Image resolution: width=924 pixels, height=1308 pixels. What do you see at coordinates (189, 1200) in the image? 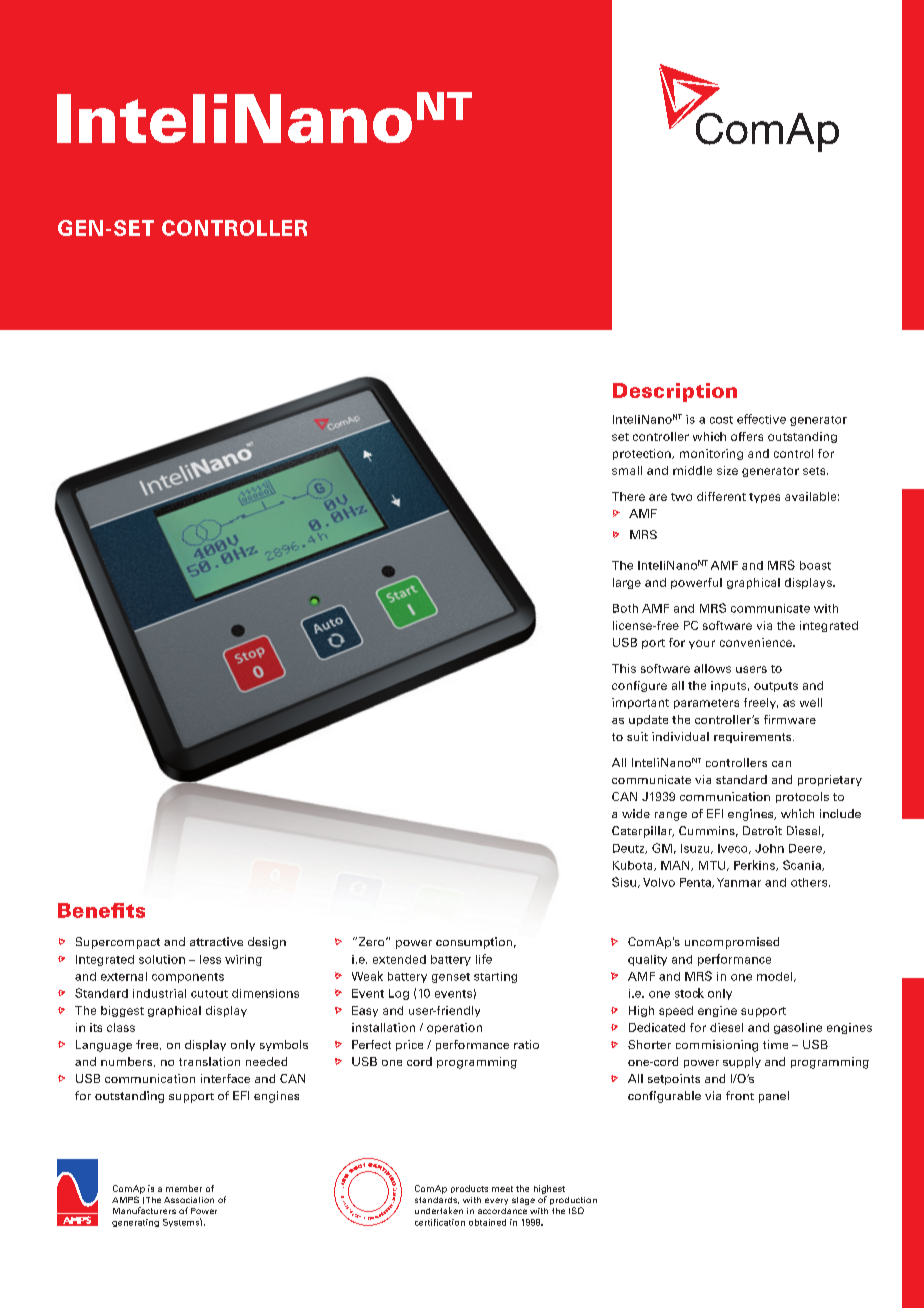
I see `Association` at bounding box center [189, 1200].
